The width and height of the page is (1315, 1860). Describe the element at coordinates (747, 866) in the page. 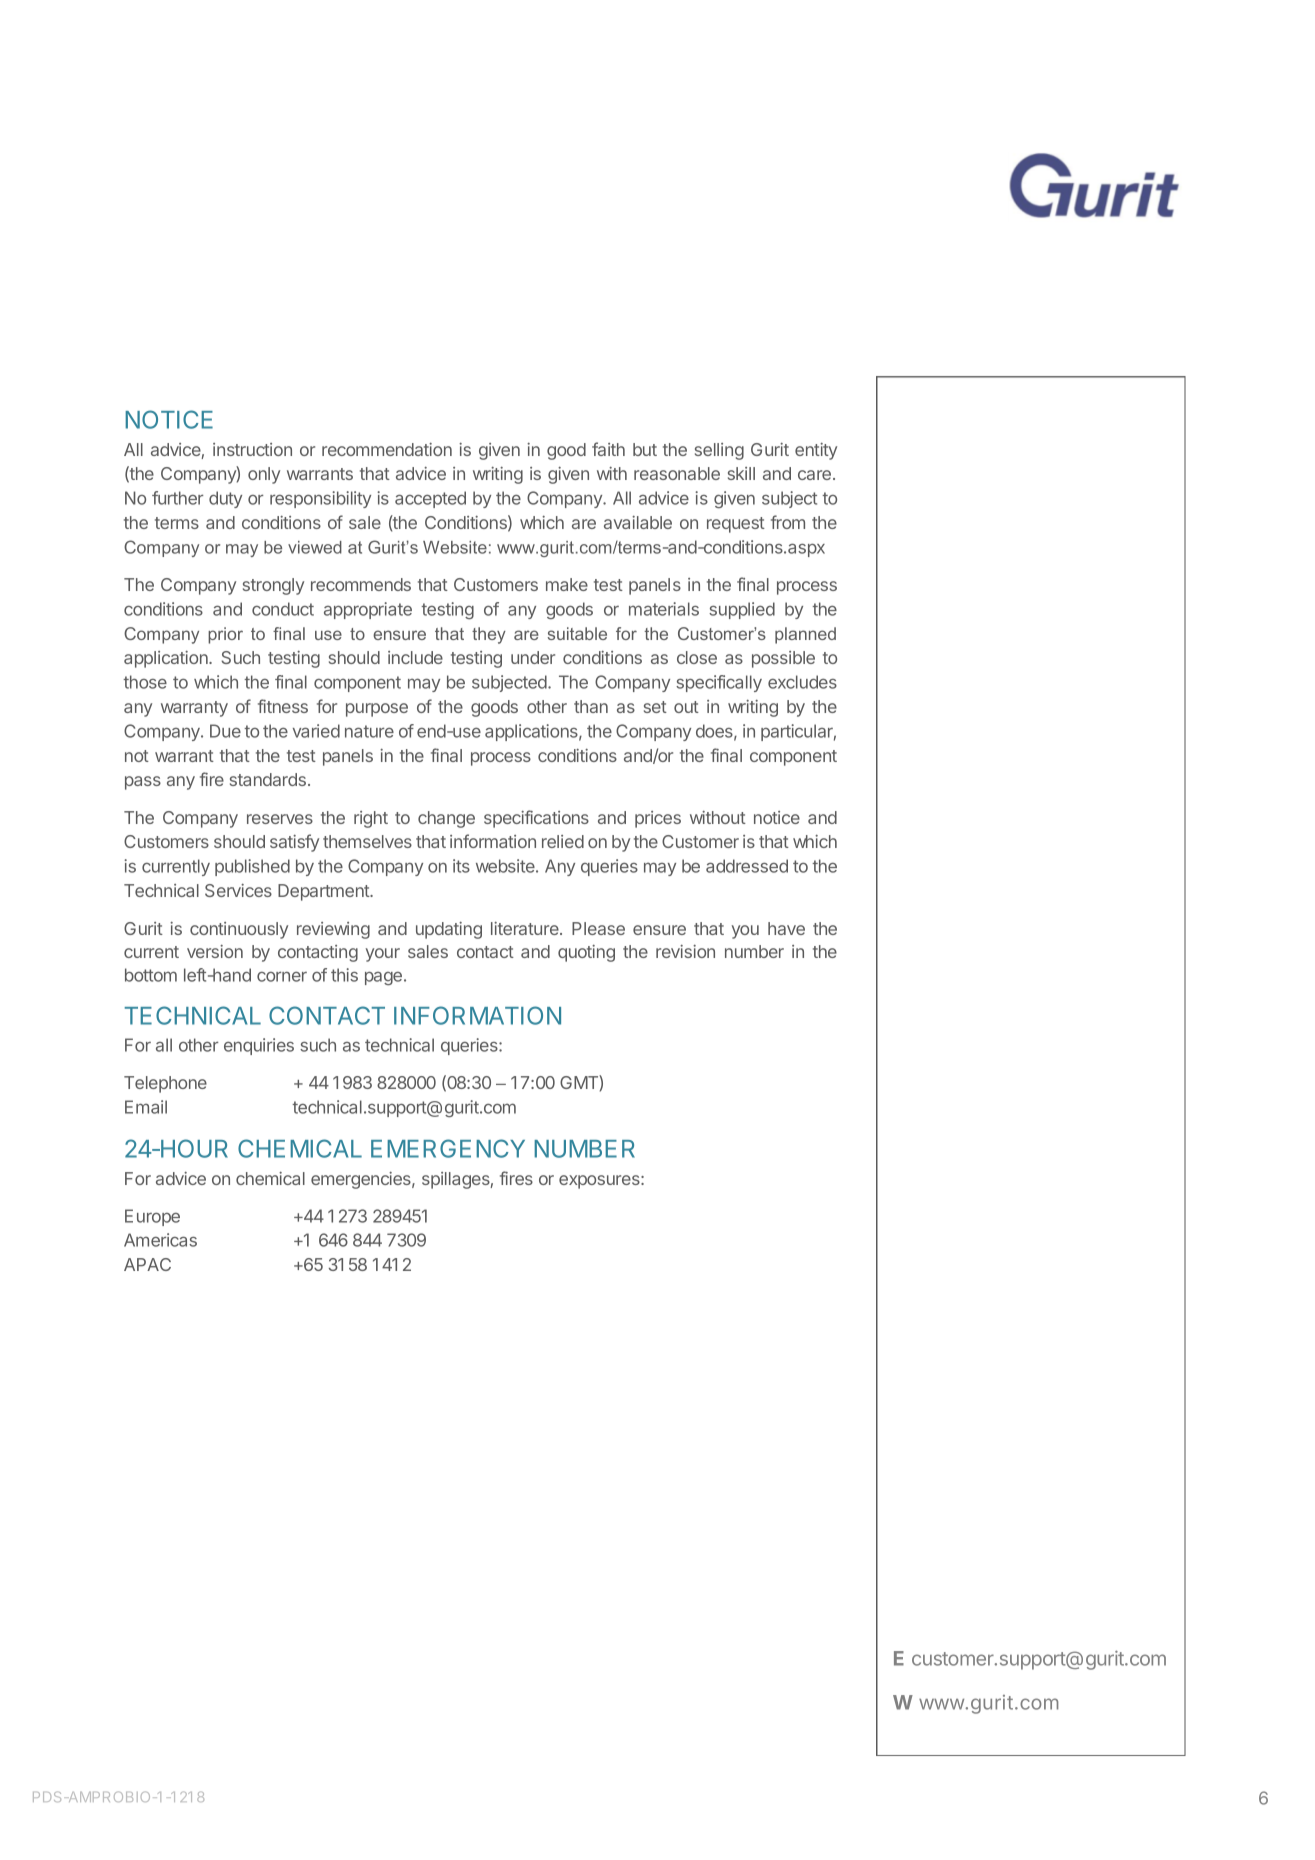

I see `addressed` at that location.
